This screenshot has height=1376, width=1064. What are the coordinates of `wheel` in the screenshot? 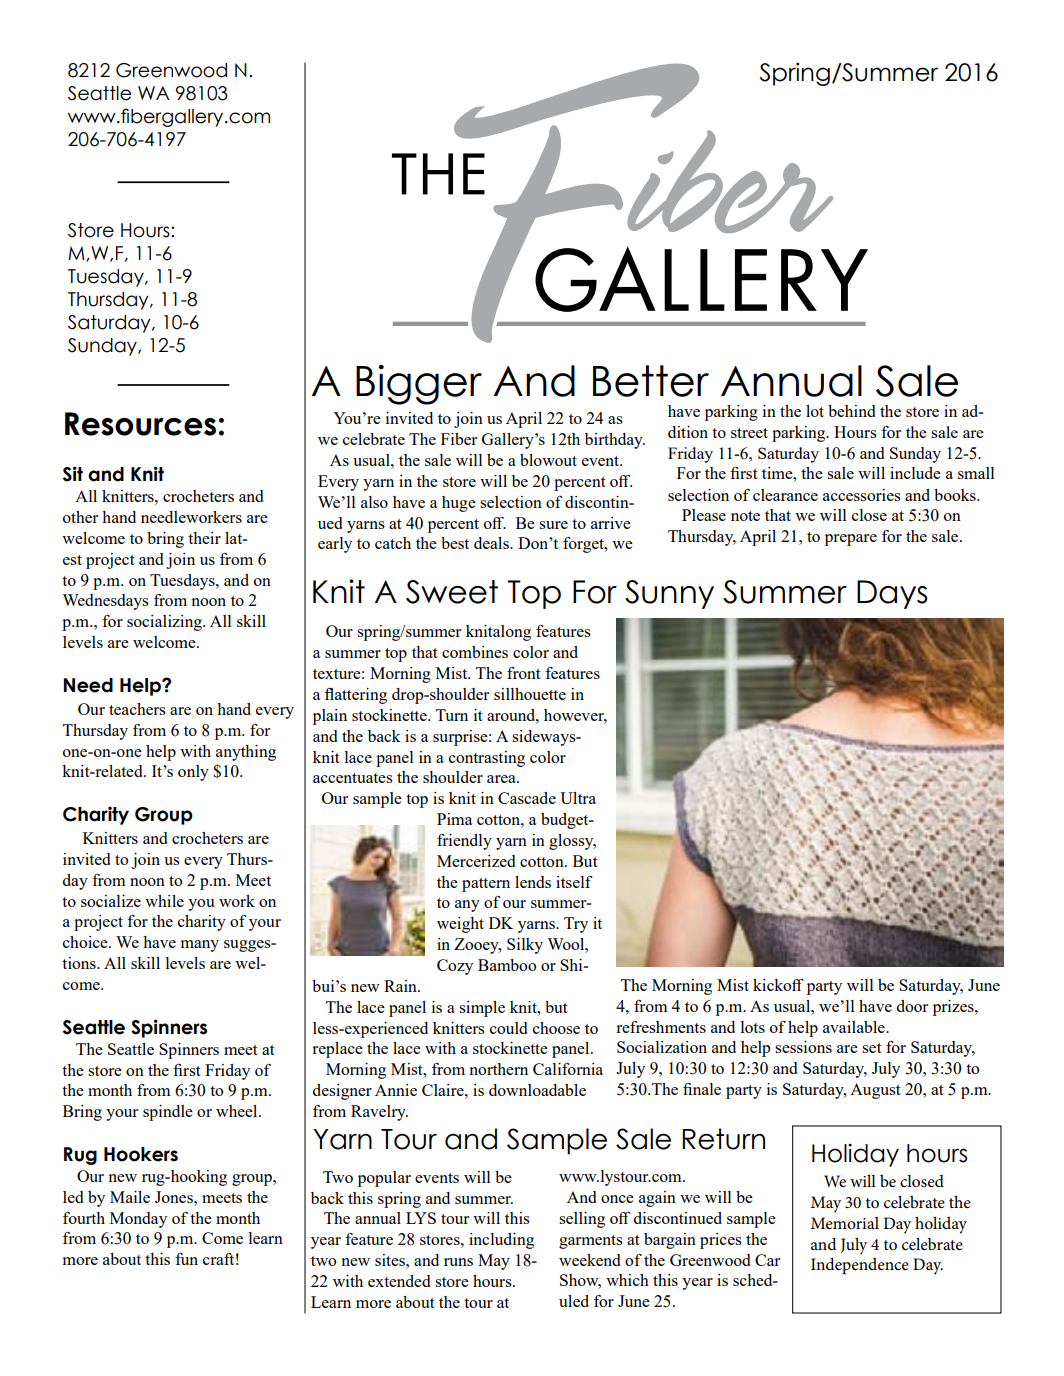 It's located at (238, 1111).
